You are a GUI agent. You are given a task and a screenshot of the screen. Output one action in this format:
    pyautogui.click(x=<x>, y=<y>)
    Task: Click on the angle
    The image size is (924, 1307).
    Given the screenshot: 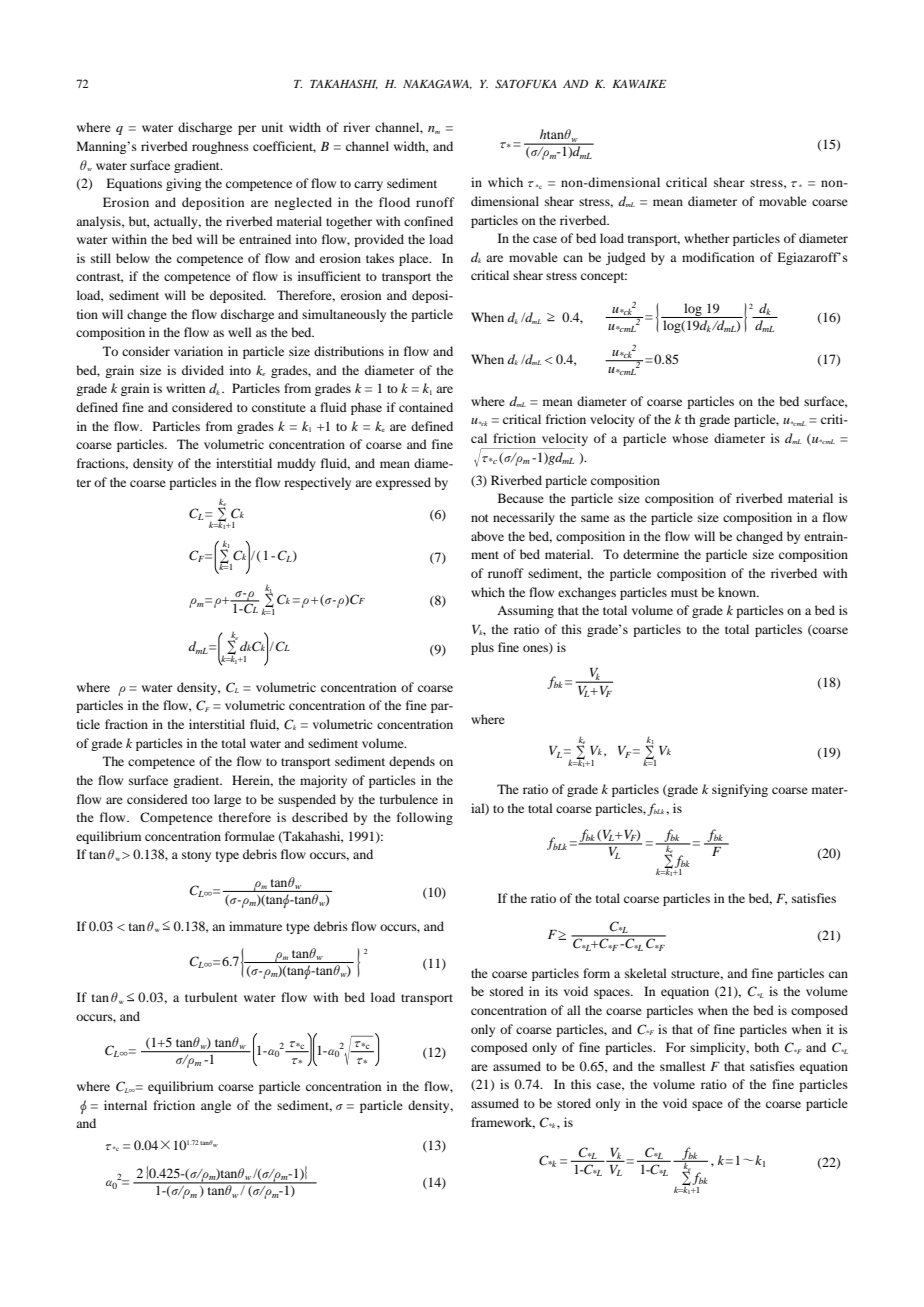 What is the action you would take?
    pyautogui.click(x=216, y=1106)
